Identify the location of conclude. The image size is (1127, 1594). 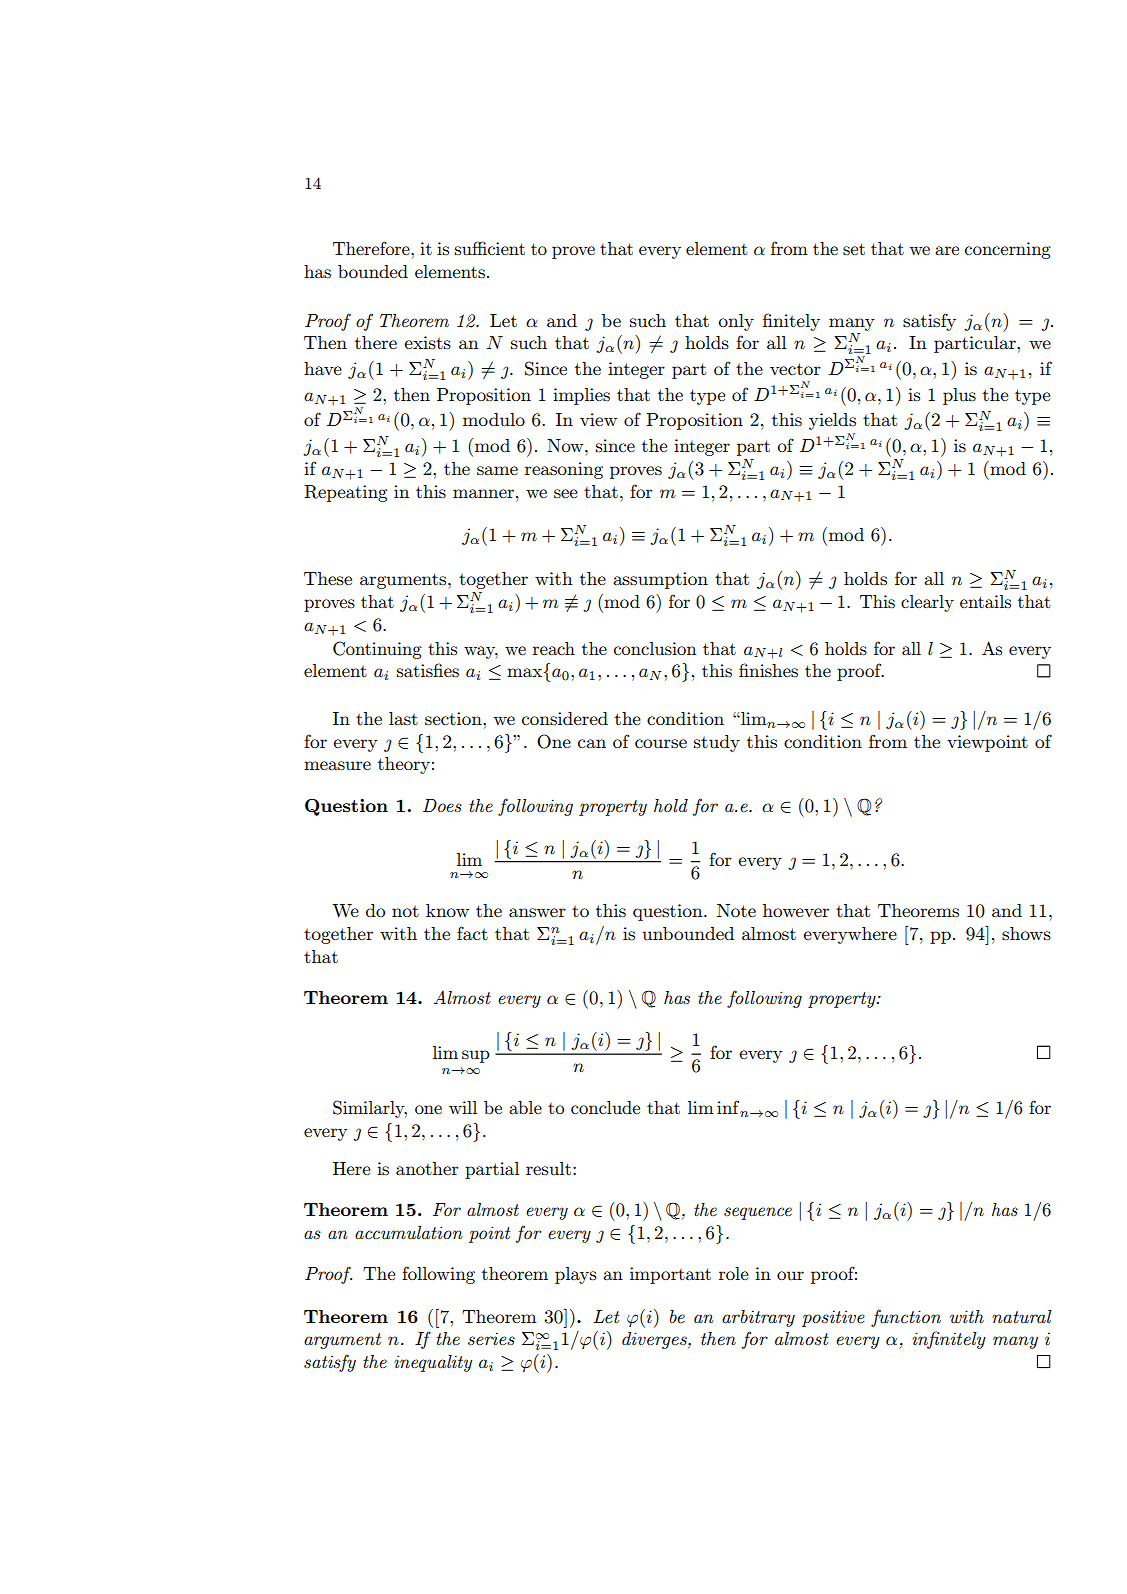
(605, 1108).
